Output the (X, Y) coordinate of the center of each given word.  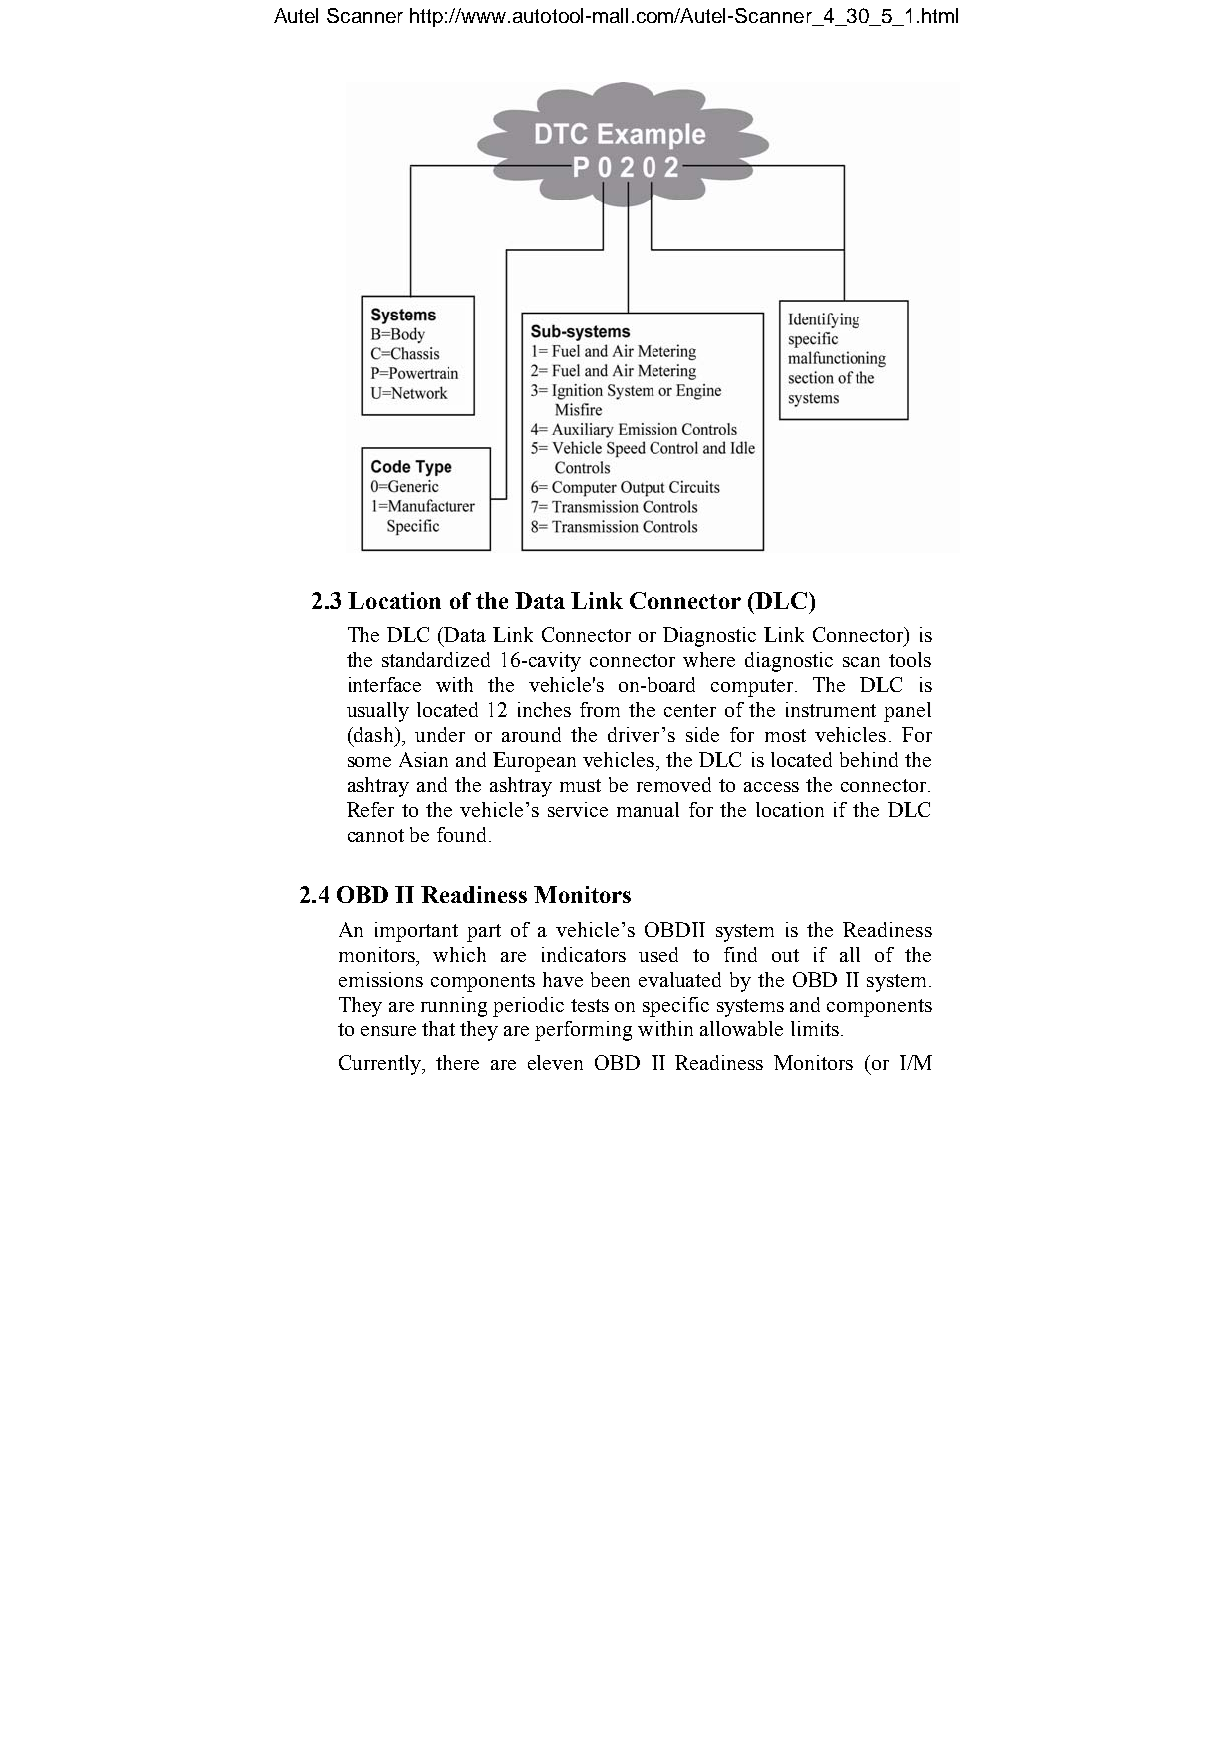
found (461, 834)
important (416, 932)
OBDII (675, 929)
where (709, 659)
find (740, 954)
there (457, 1062)
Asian (423, 759)
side (702, 734)
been (610, 979)
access (771, 787)
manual (648, 809)
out (785, 955)
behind (869, 759)
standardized (436, 659)
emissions (381, 979)
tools (910, 659)
